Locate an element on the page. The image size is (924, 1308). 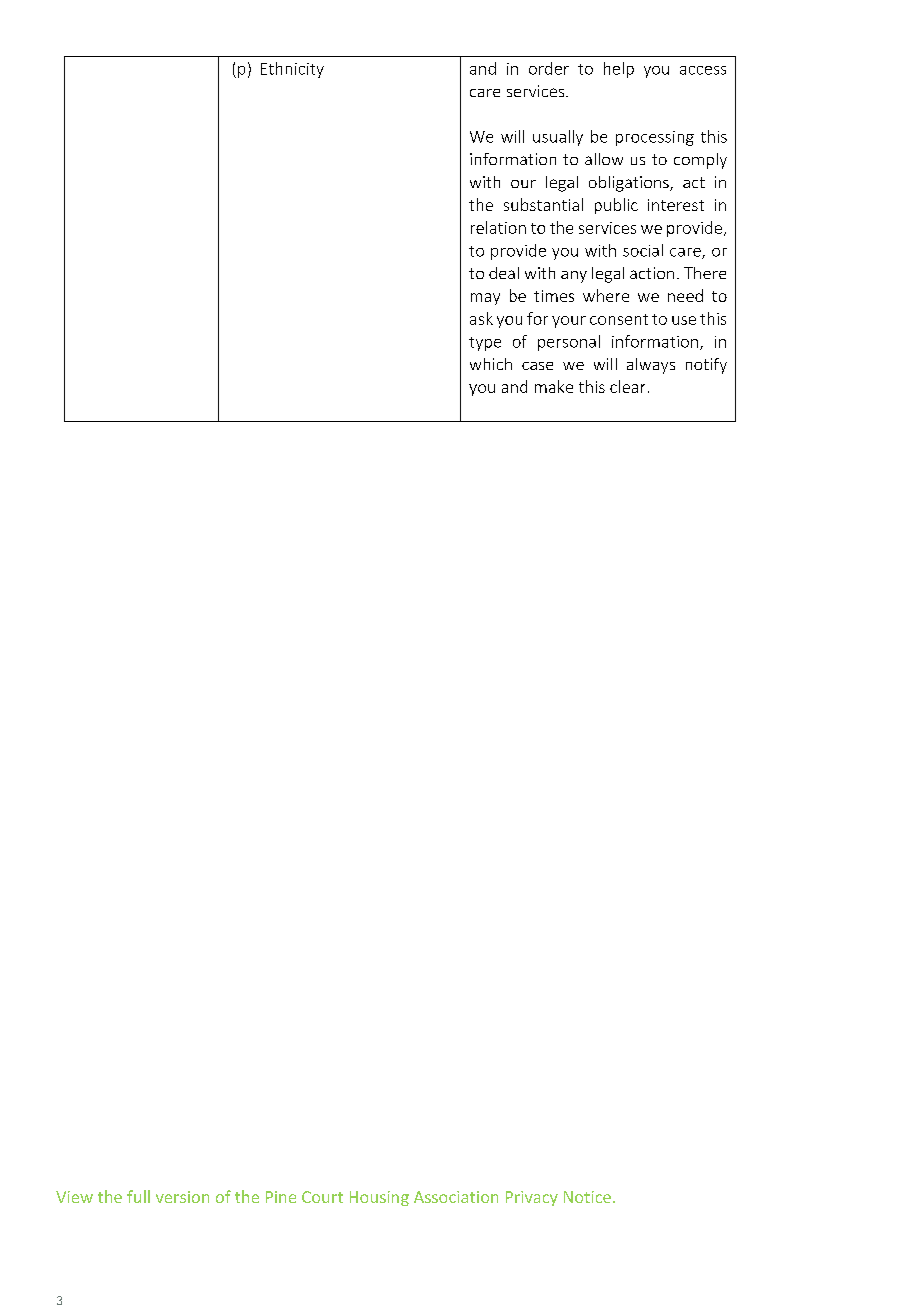
Housing is located at coordinates (379, 1198).
